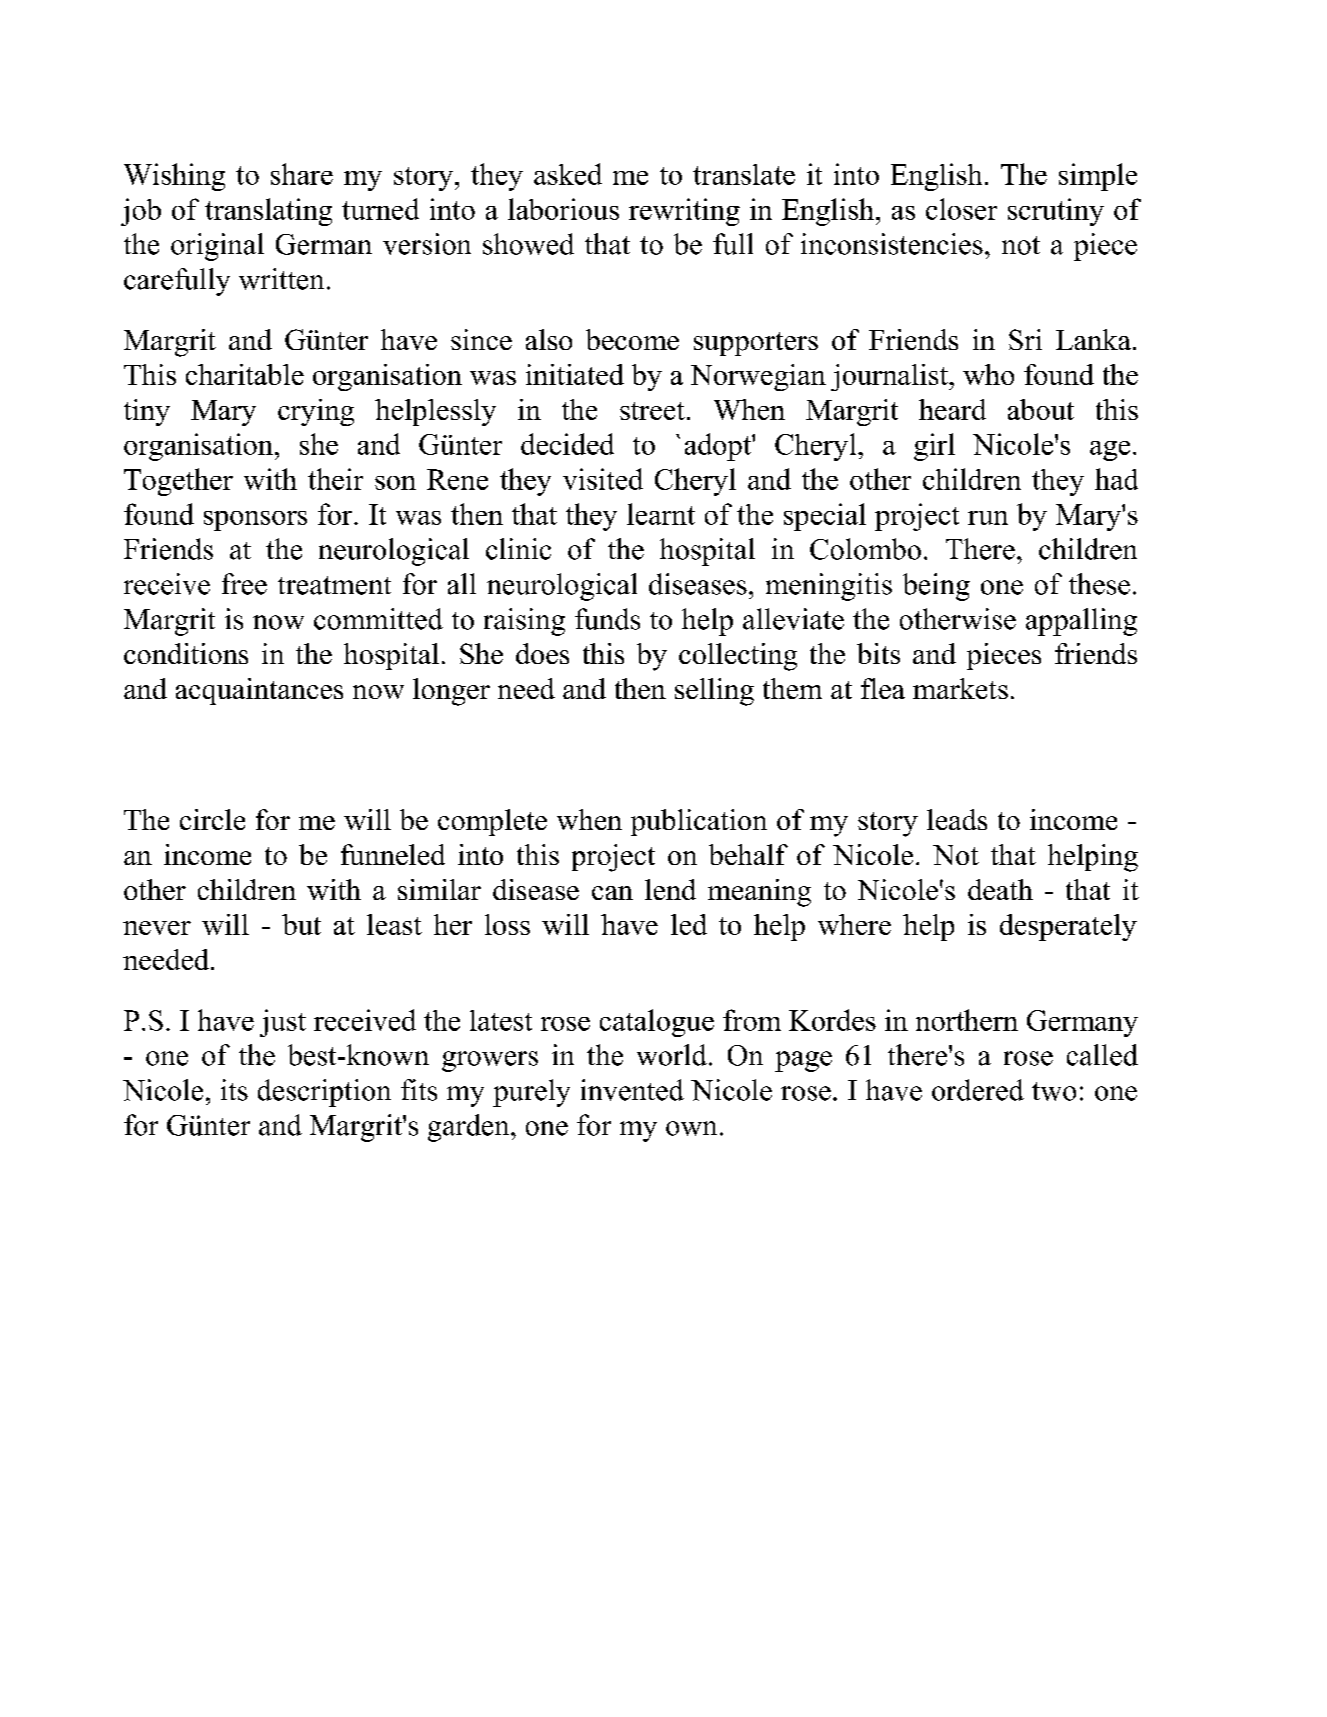 The image size is (1327, 1717). I want to click on funds, so click(607, 619).
